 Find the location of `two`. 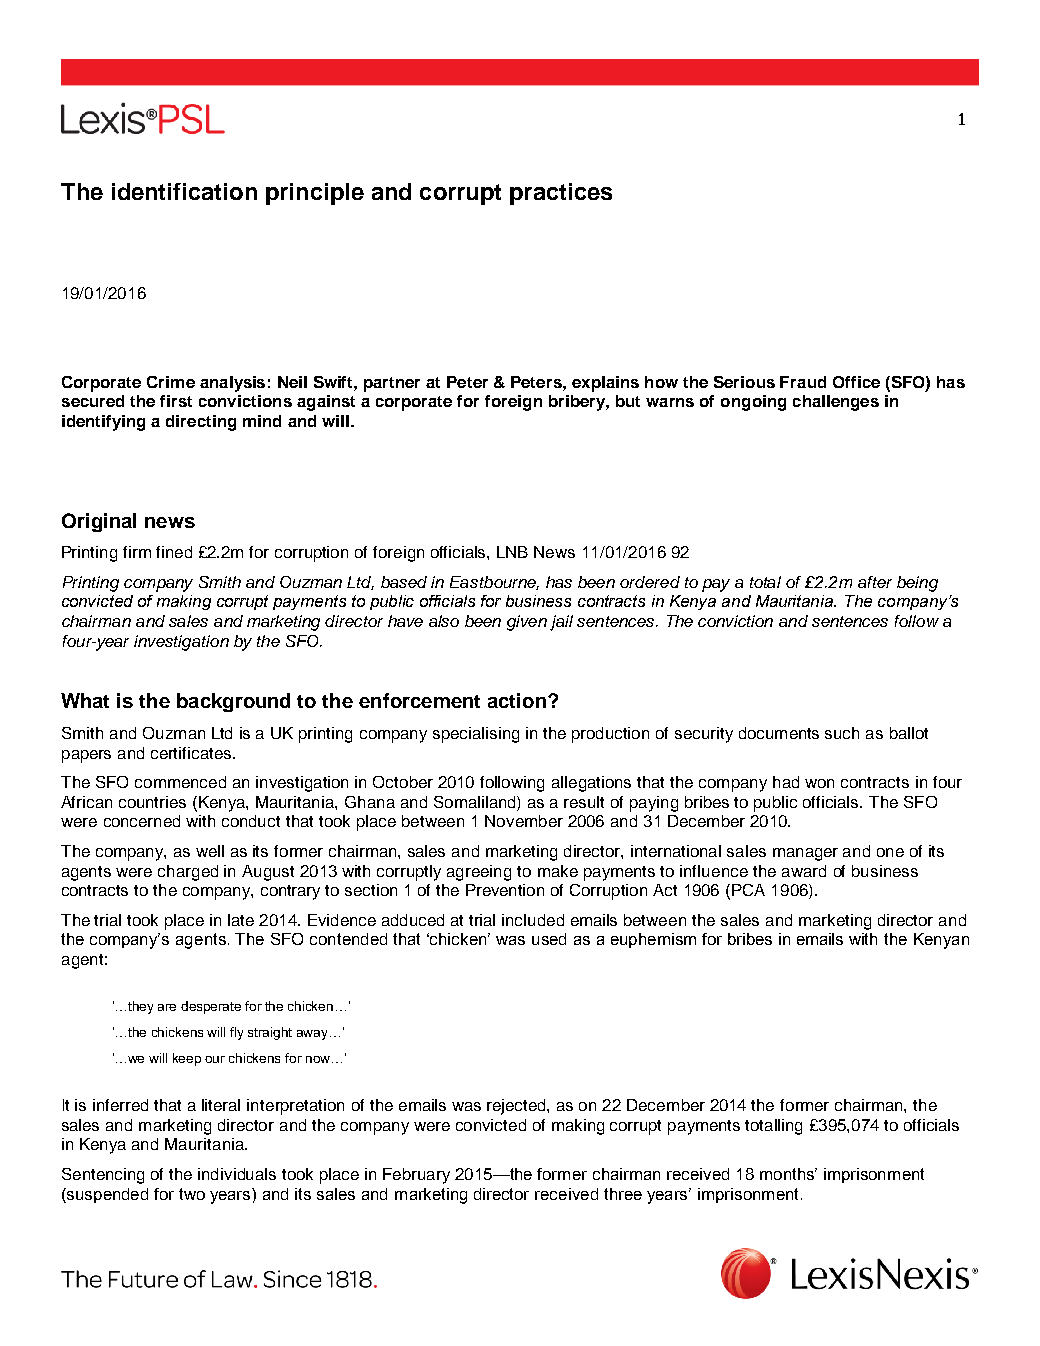

two is located at coordinates (192, 1194).
